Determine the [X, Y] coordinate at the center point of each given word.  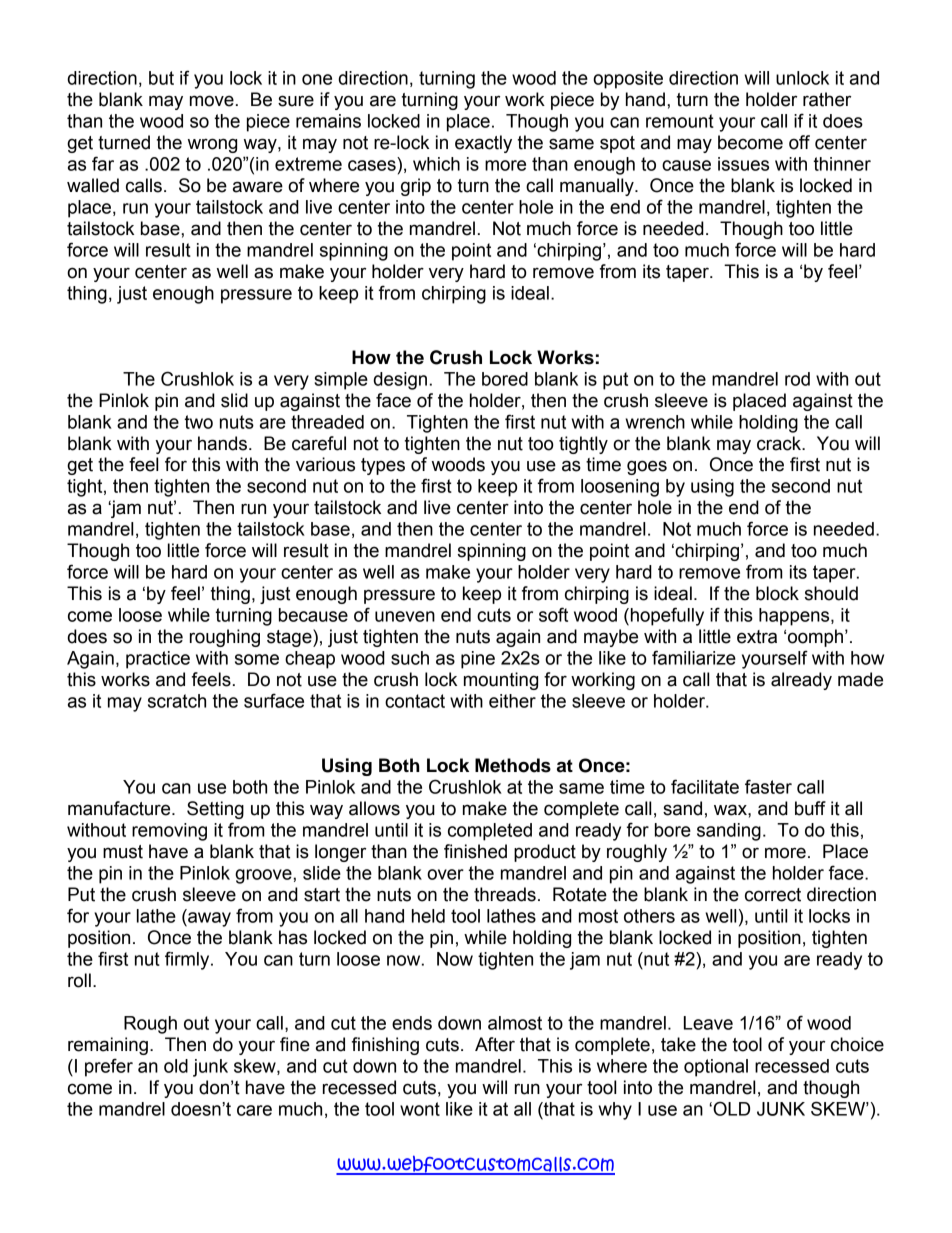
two [198, 422]
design [400, 381]
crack [780, 443]
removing [169, 832]
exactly [483, 144]
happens [795, 617]
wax [731, 810]
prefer [109, 1067]
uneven [405, 616]
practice [158, 660]
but [161, 78]
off [799, 142]
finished [475, 851]
